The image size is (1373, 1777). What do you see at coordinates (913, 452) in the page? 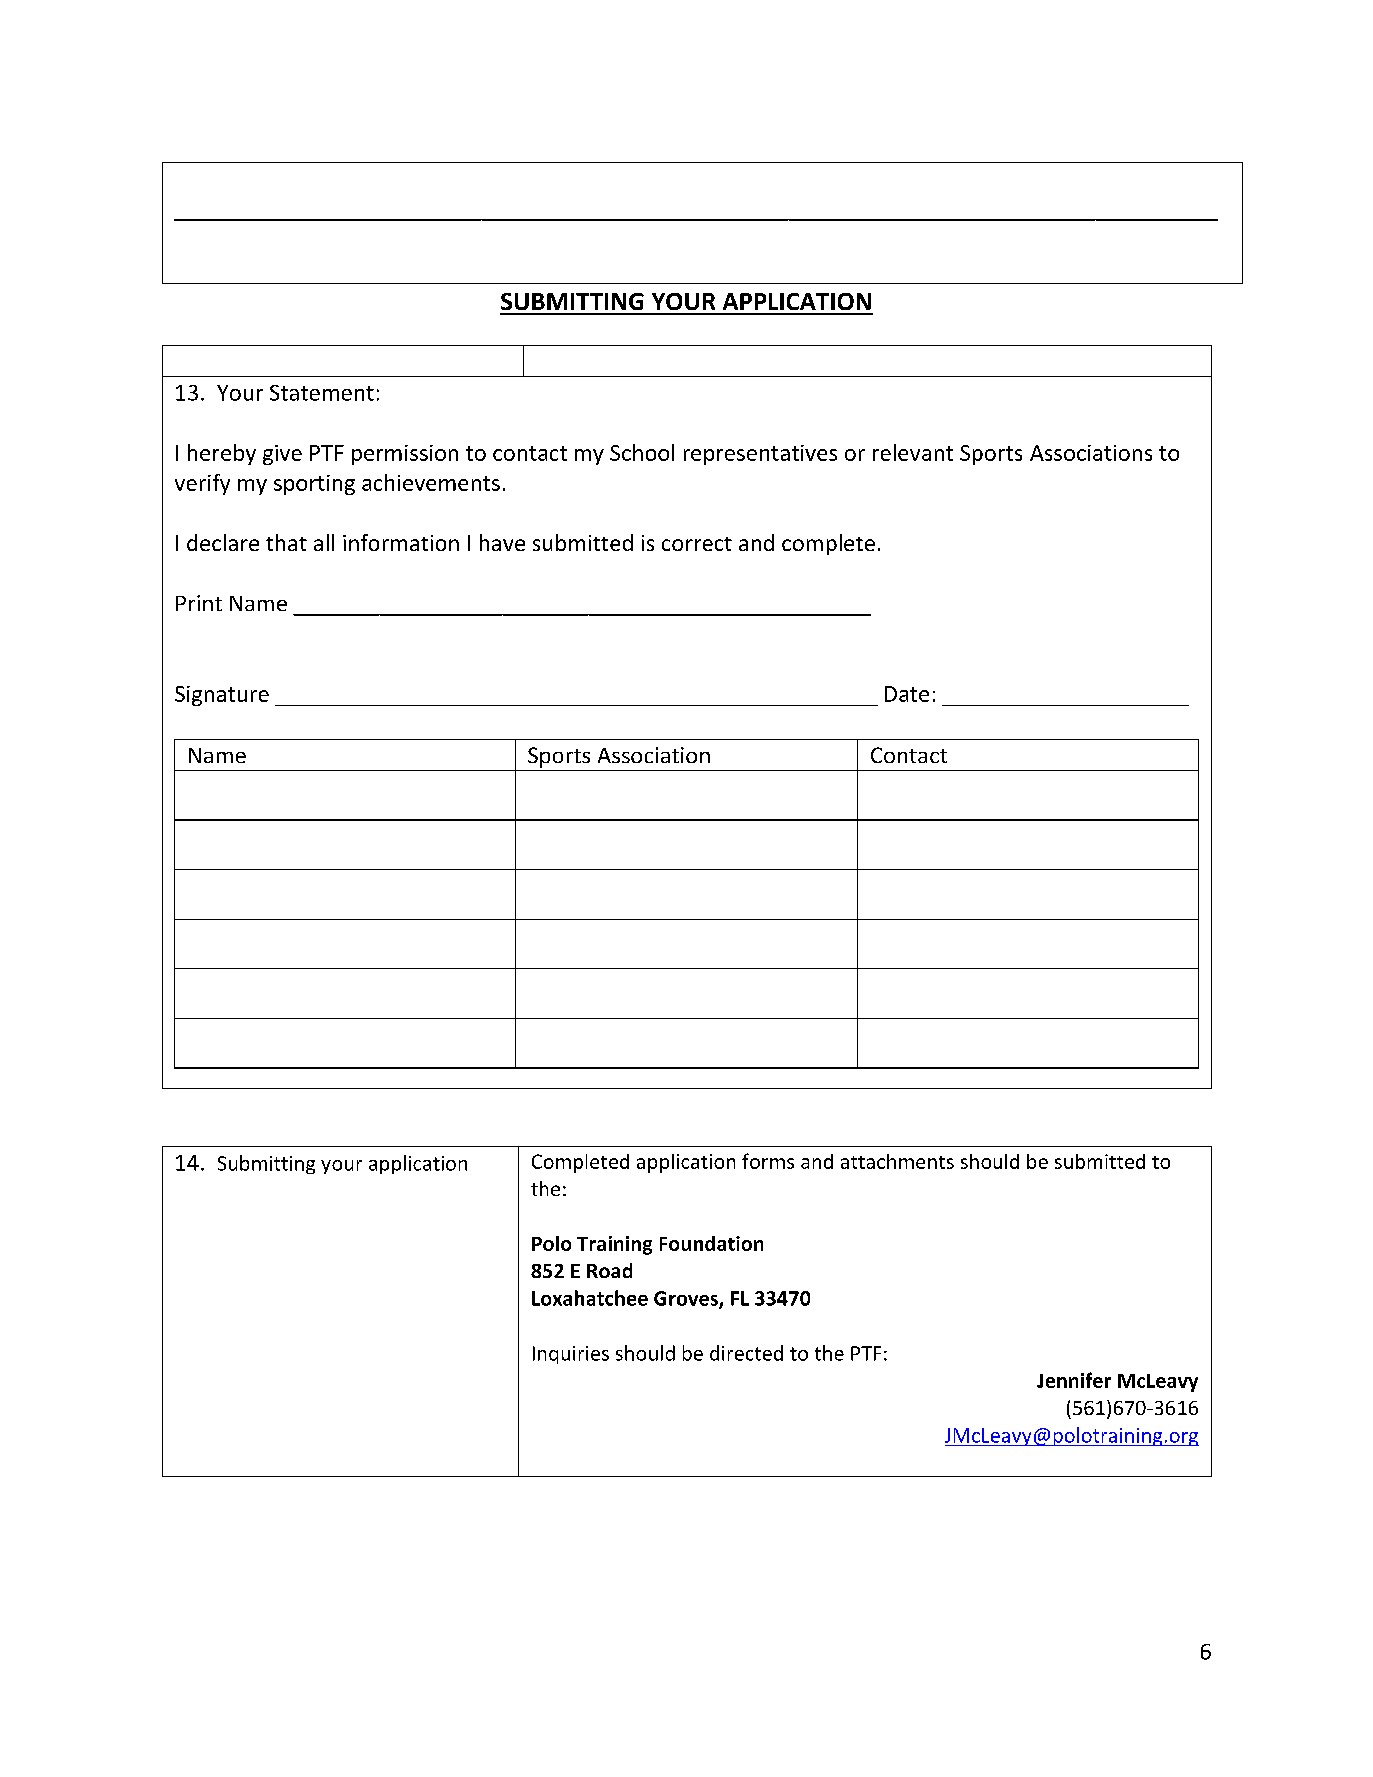
I see `relevant` at bounding box center [913, 452].
